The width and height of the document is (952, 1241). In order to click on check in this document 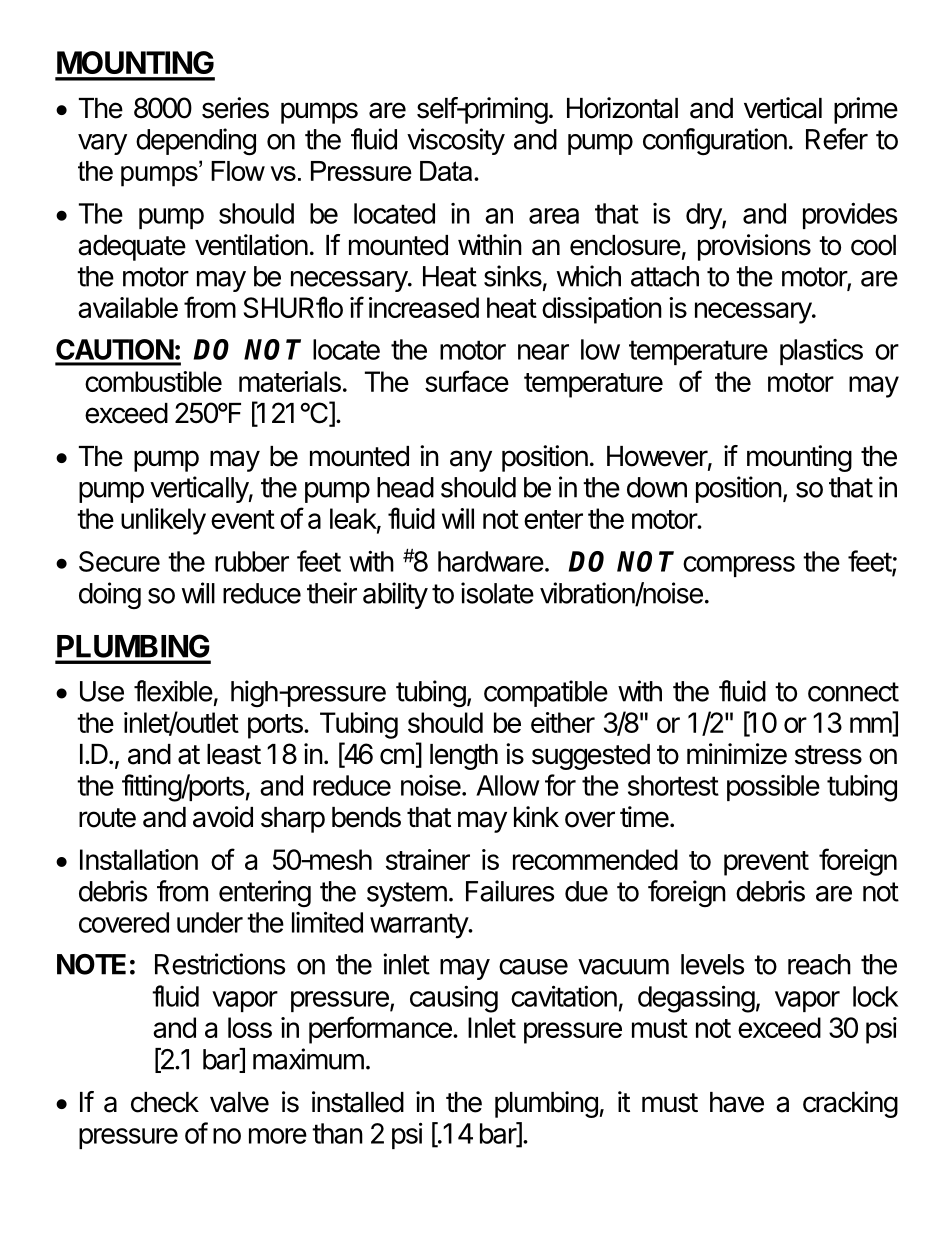, I will do `click(165, 1102)`.
